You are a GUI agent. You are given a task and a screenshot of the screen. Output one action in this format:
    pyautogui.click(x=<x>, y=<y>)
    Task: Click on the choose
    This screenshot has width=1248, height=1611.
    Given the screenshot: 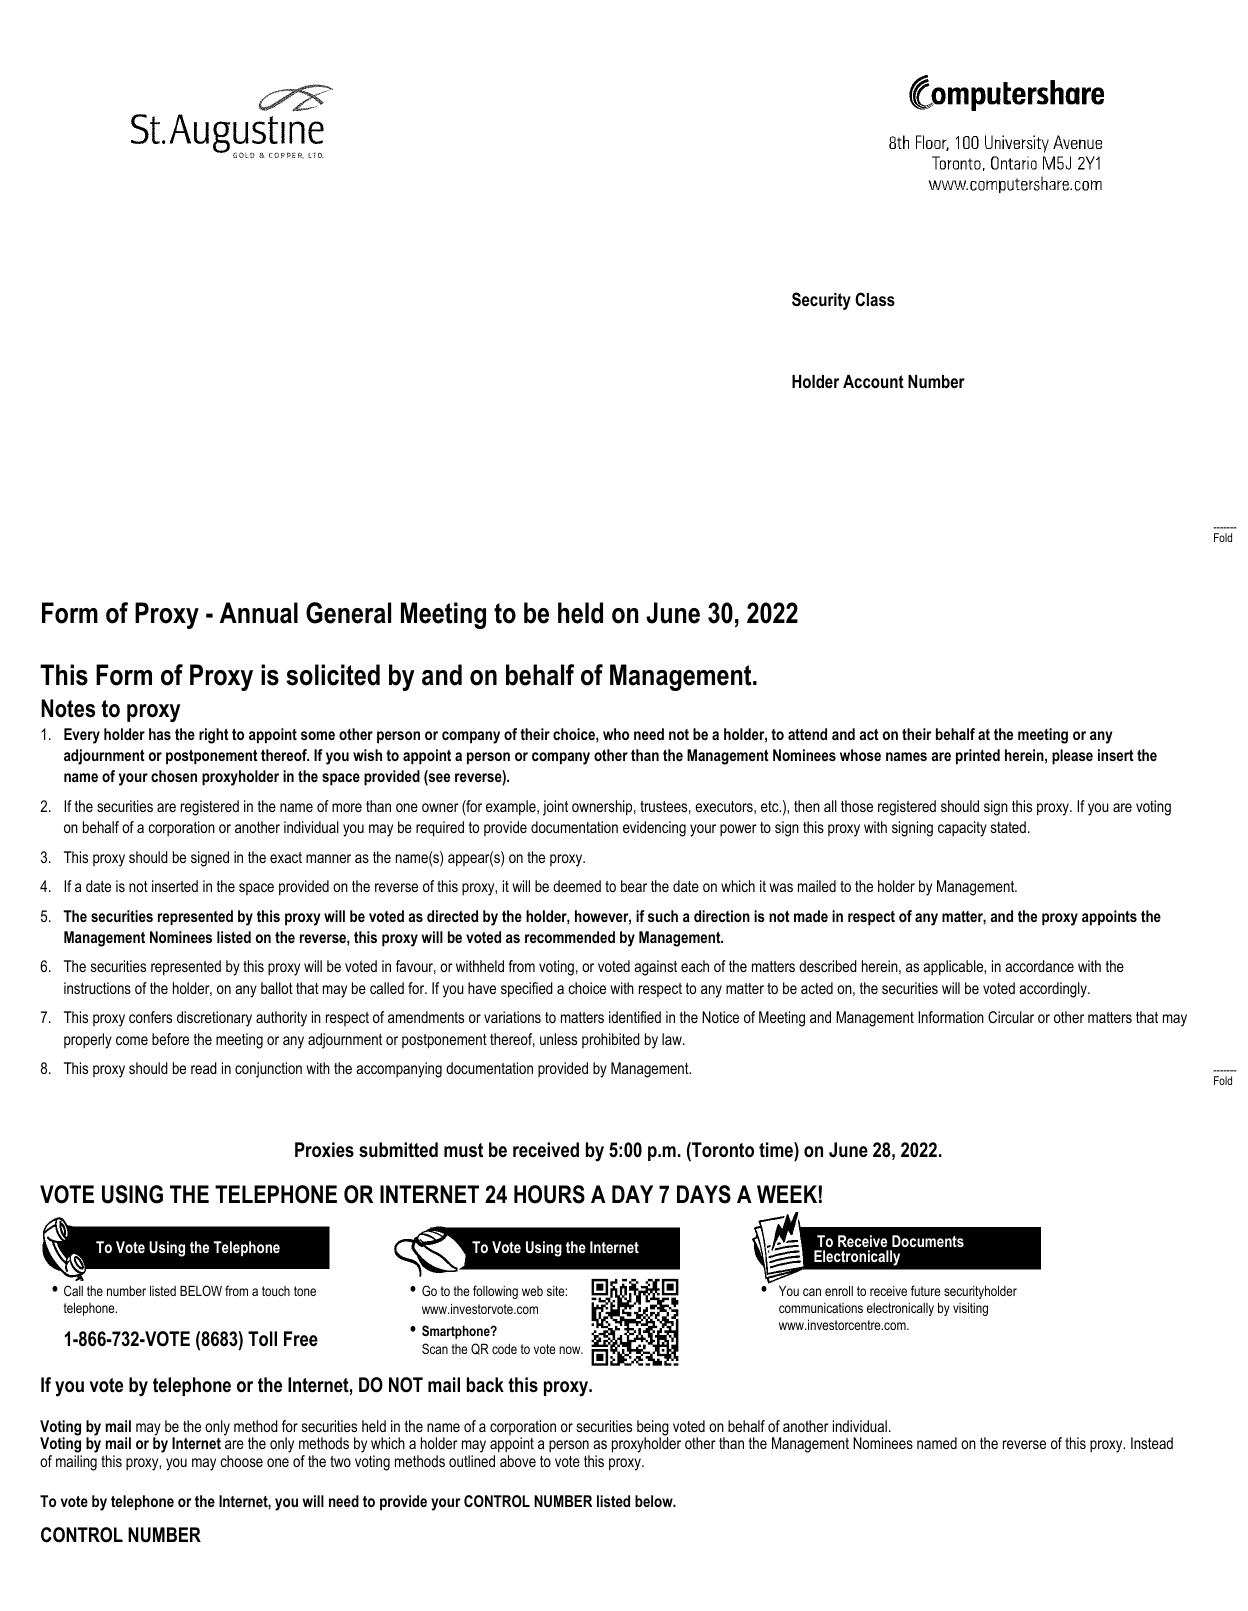 What is the action you would take?
    pyautogui.click(x=241, y=1461)
